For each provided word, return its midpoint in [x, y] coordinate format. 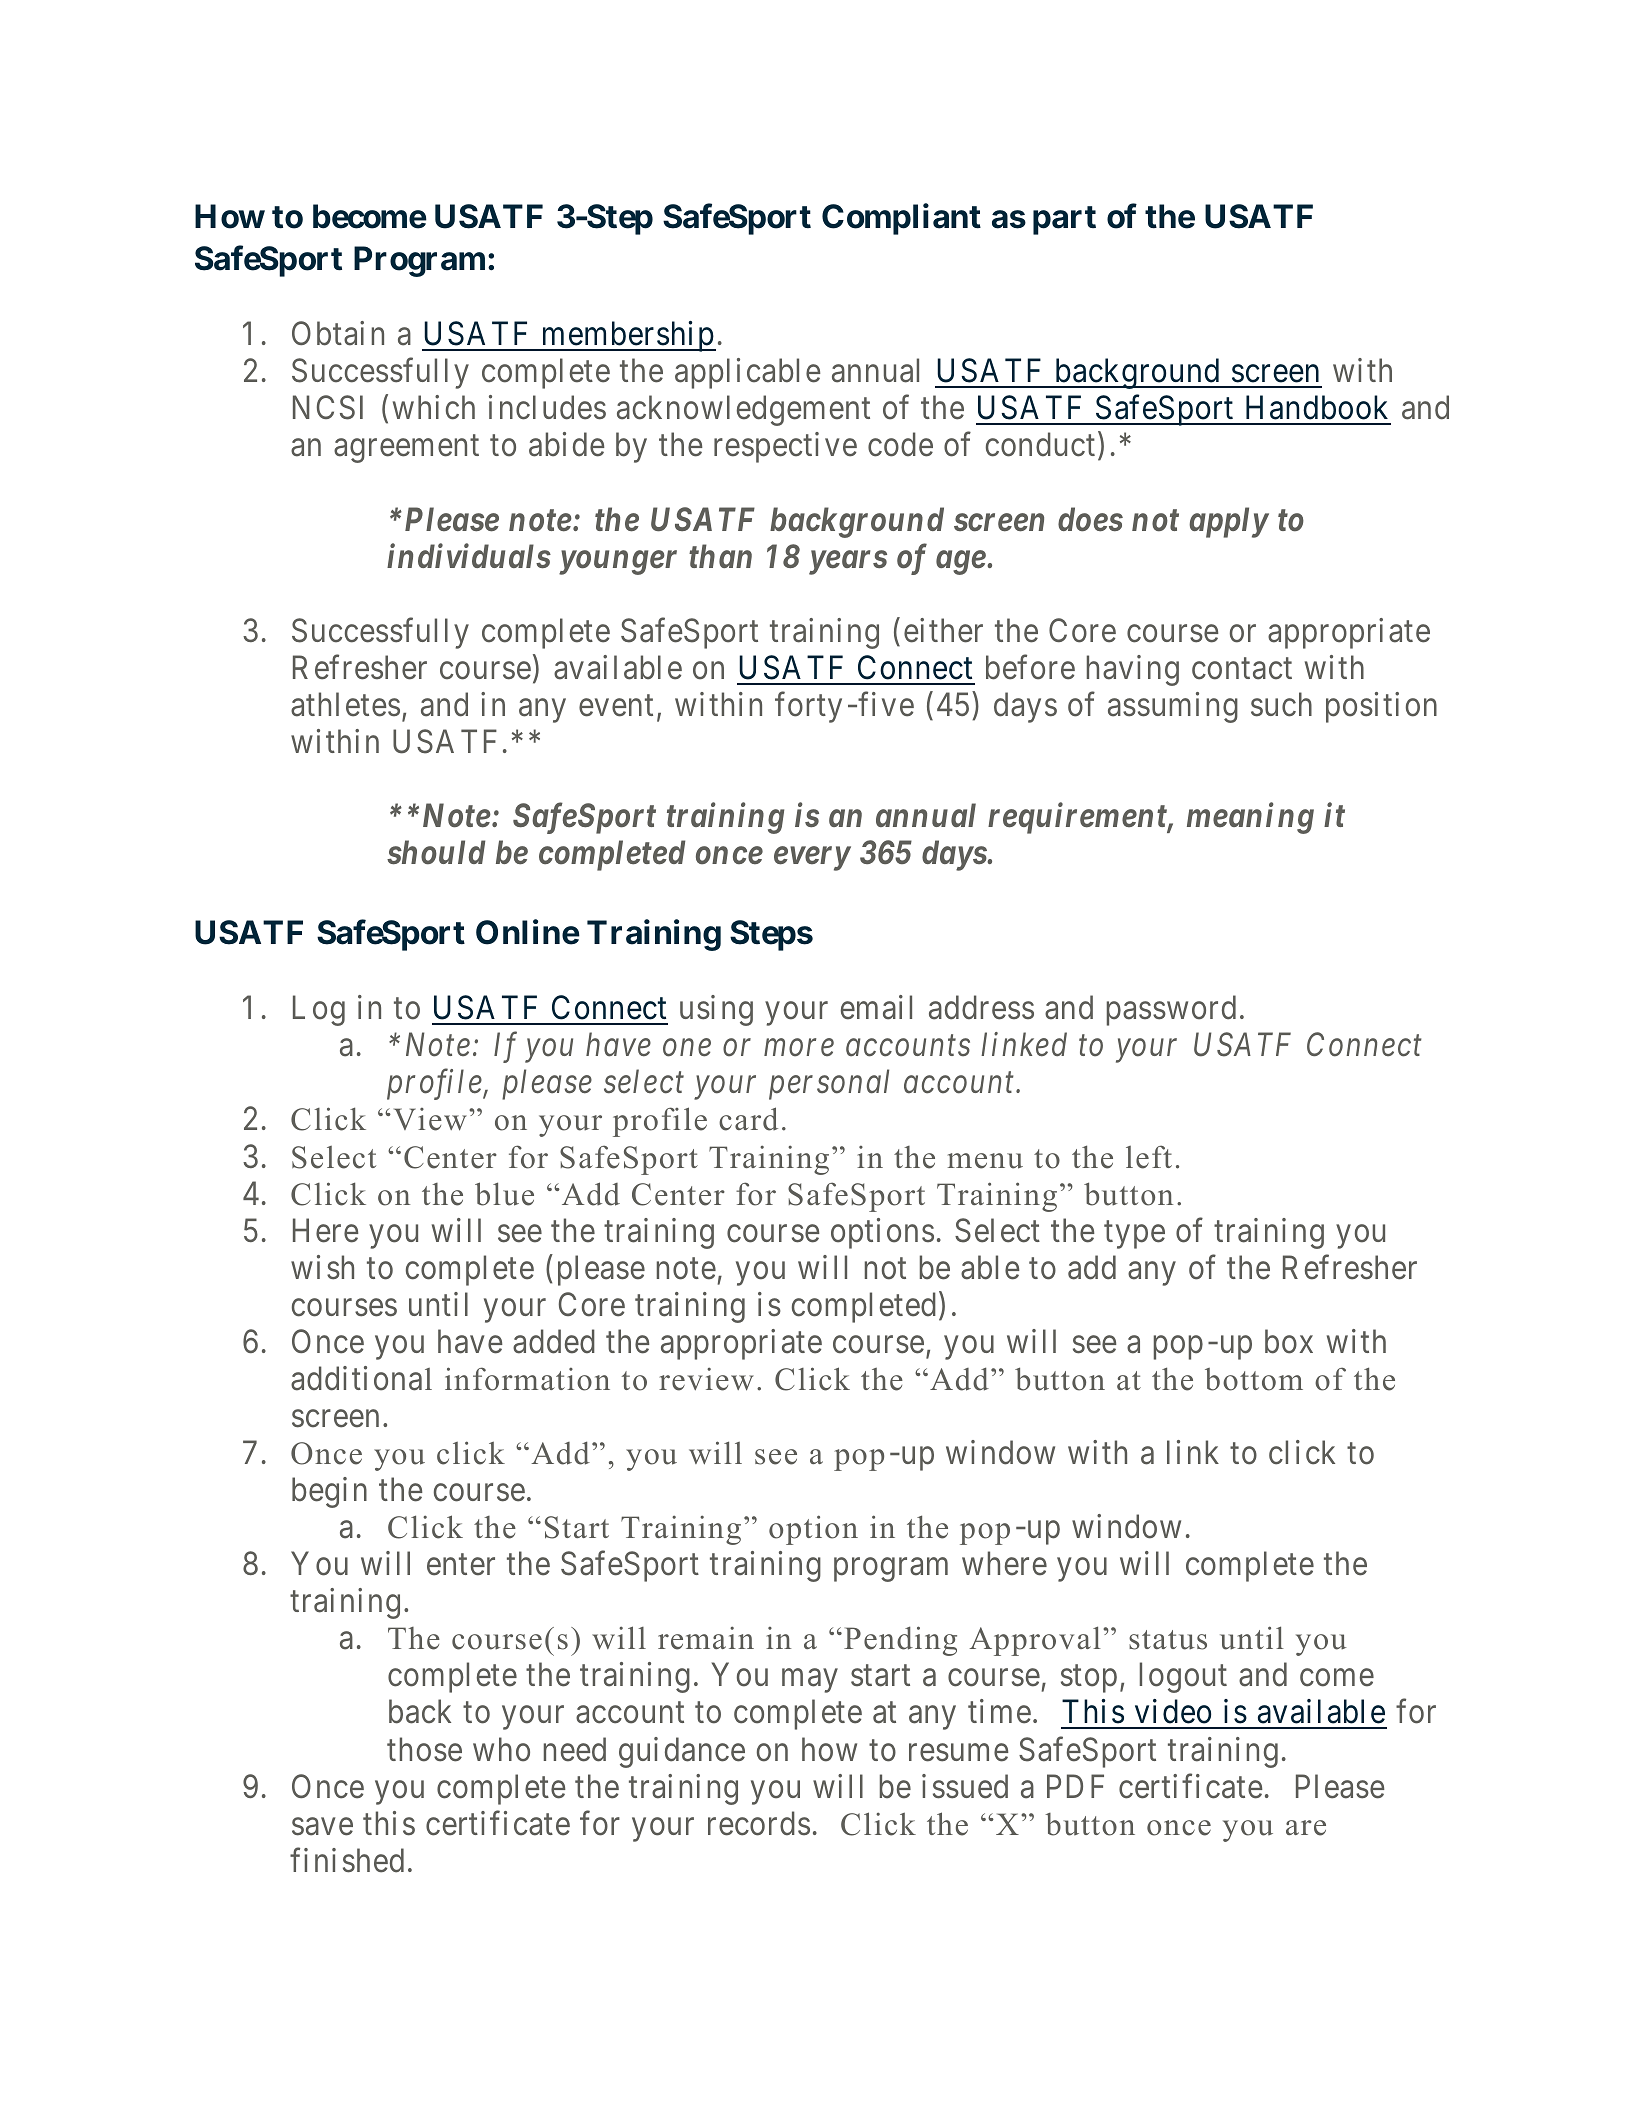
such [1281, 704]
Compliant [901, 219]
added [554, 1341]
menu [985, 1161]
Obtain [338, 333]
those [424, 1749]
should [436, 852]
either [943, 630]
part [1064, 220]
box [1289, 1341]
